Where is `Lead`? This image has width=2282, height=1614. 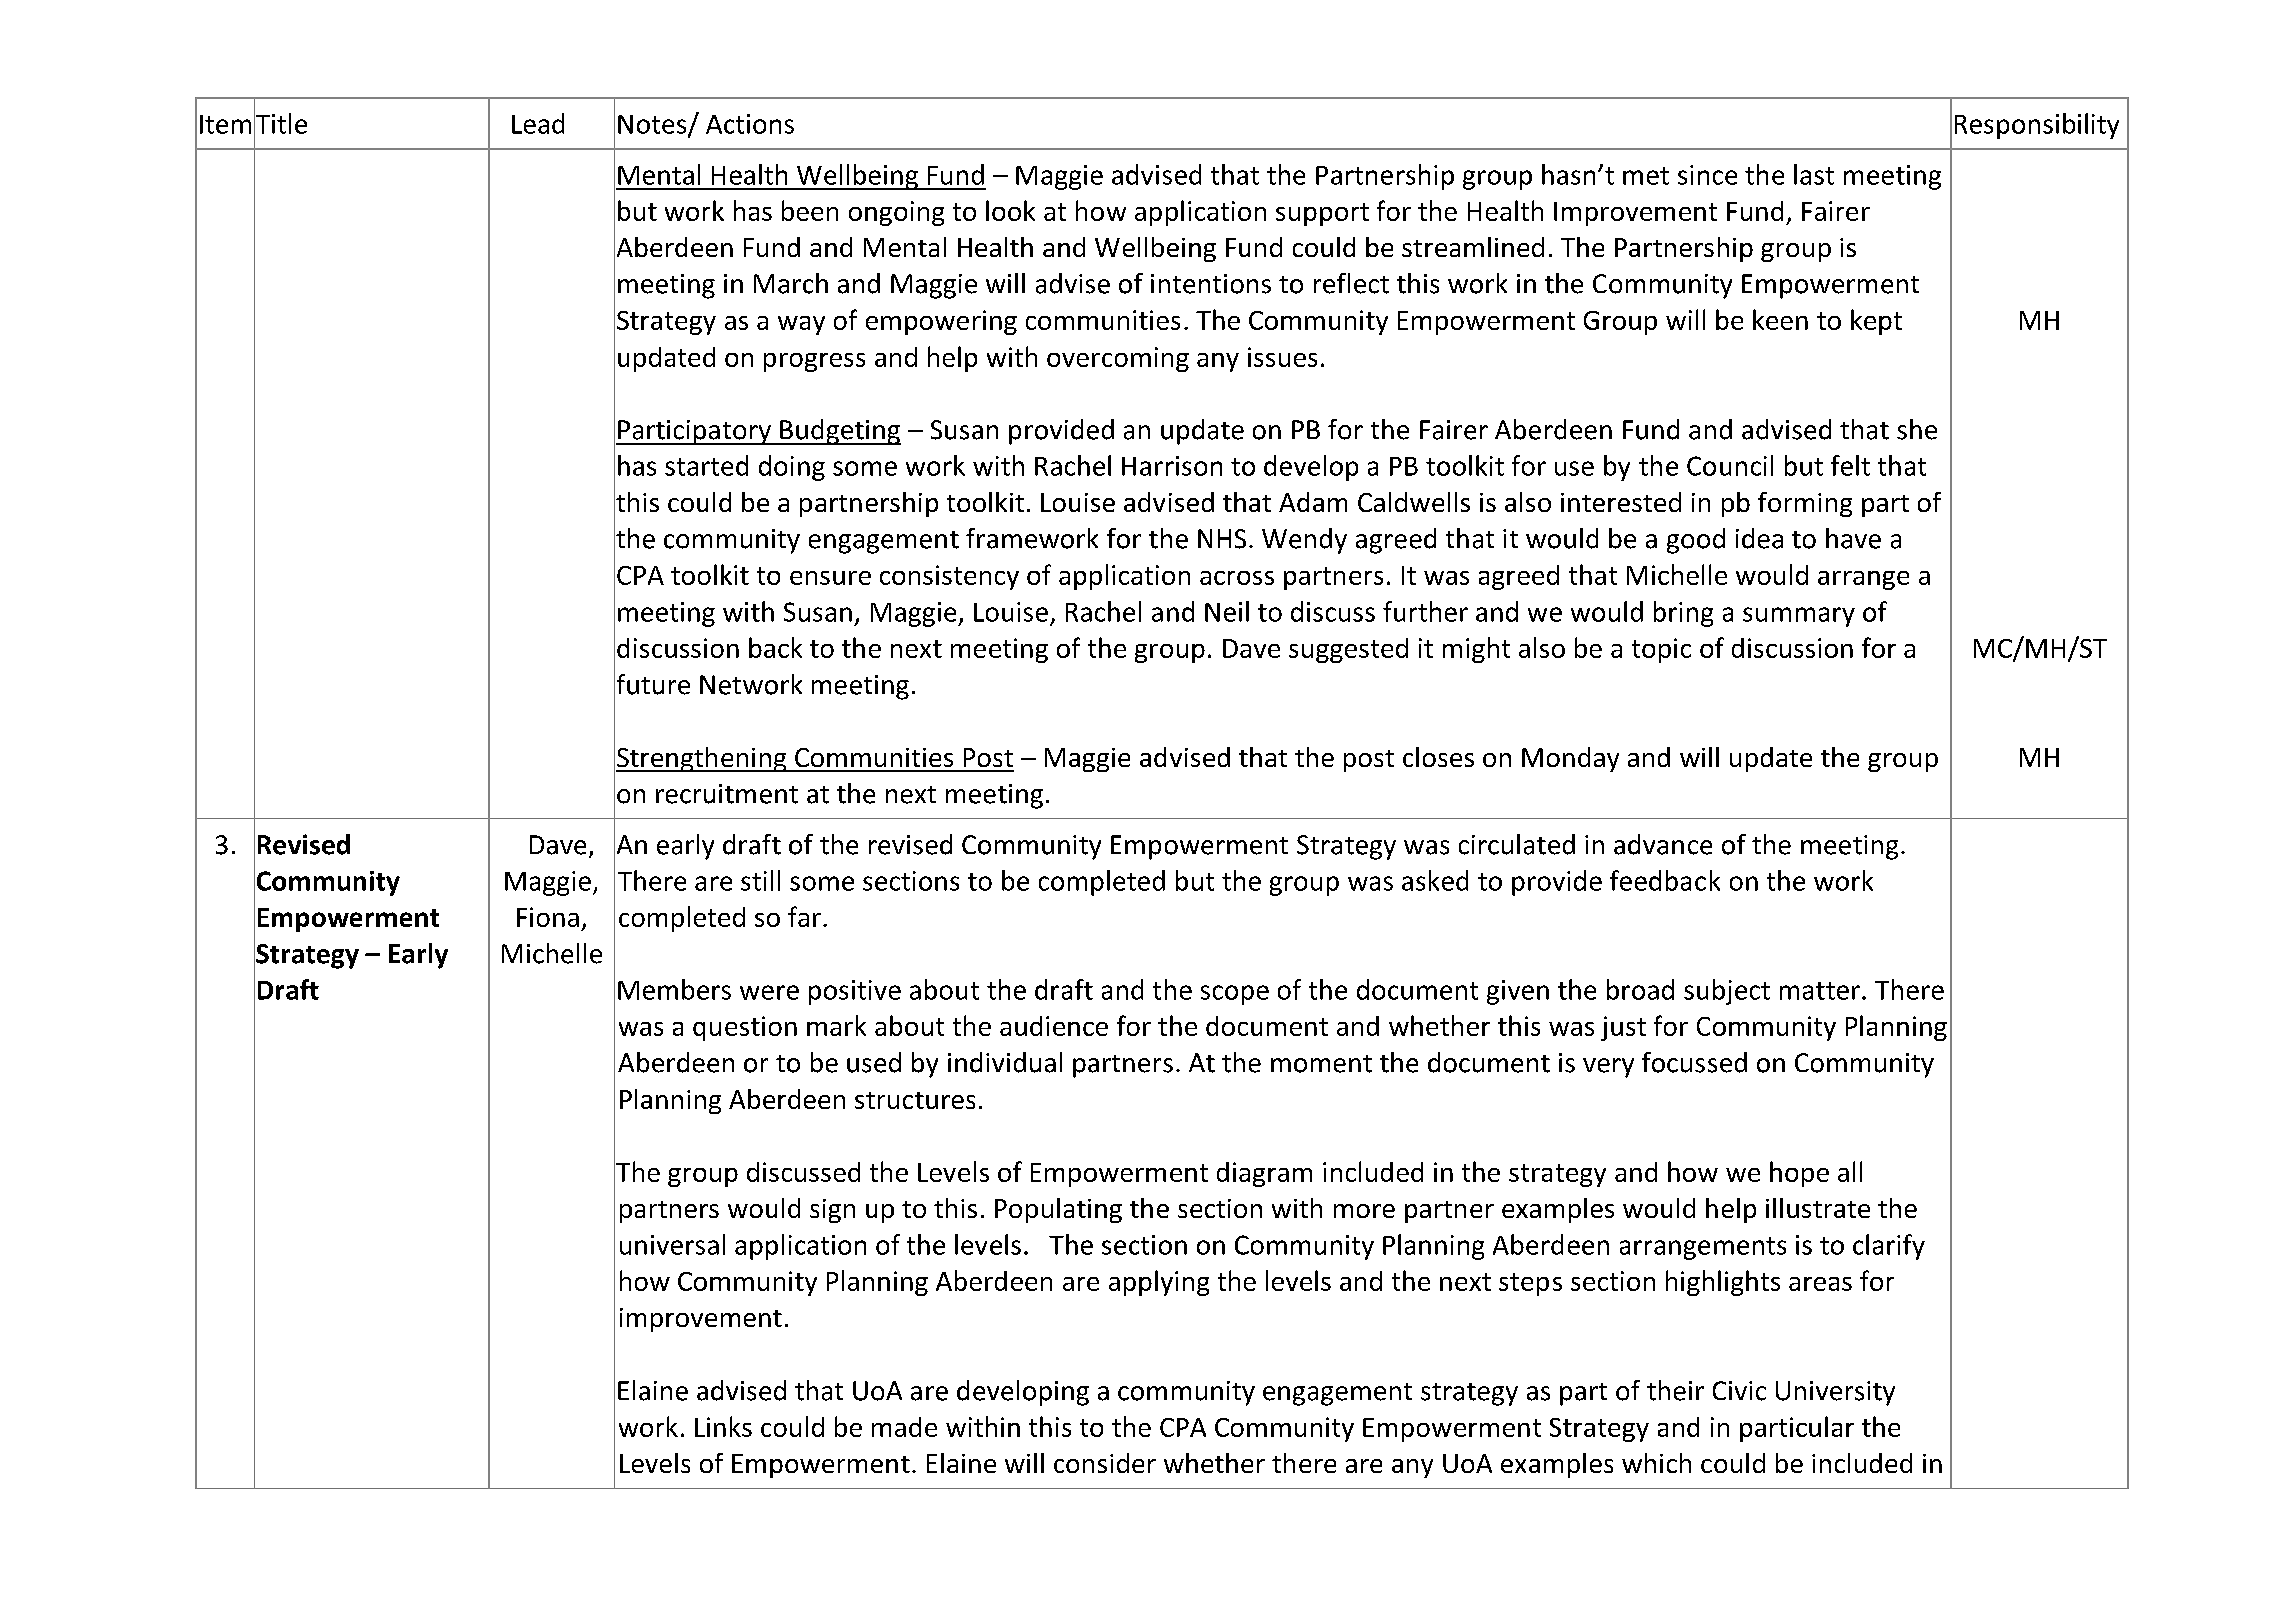 Lead is located at coordinates (538, 123).
